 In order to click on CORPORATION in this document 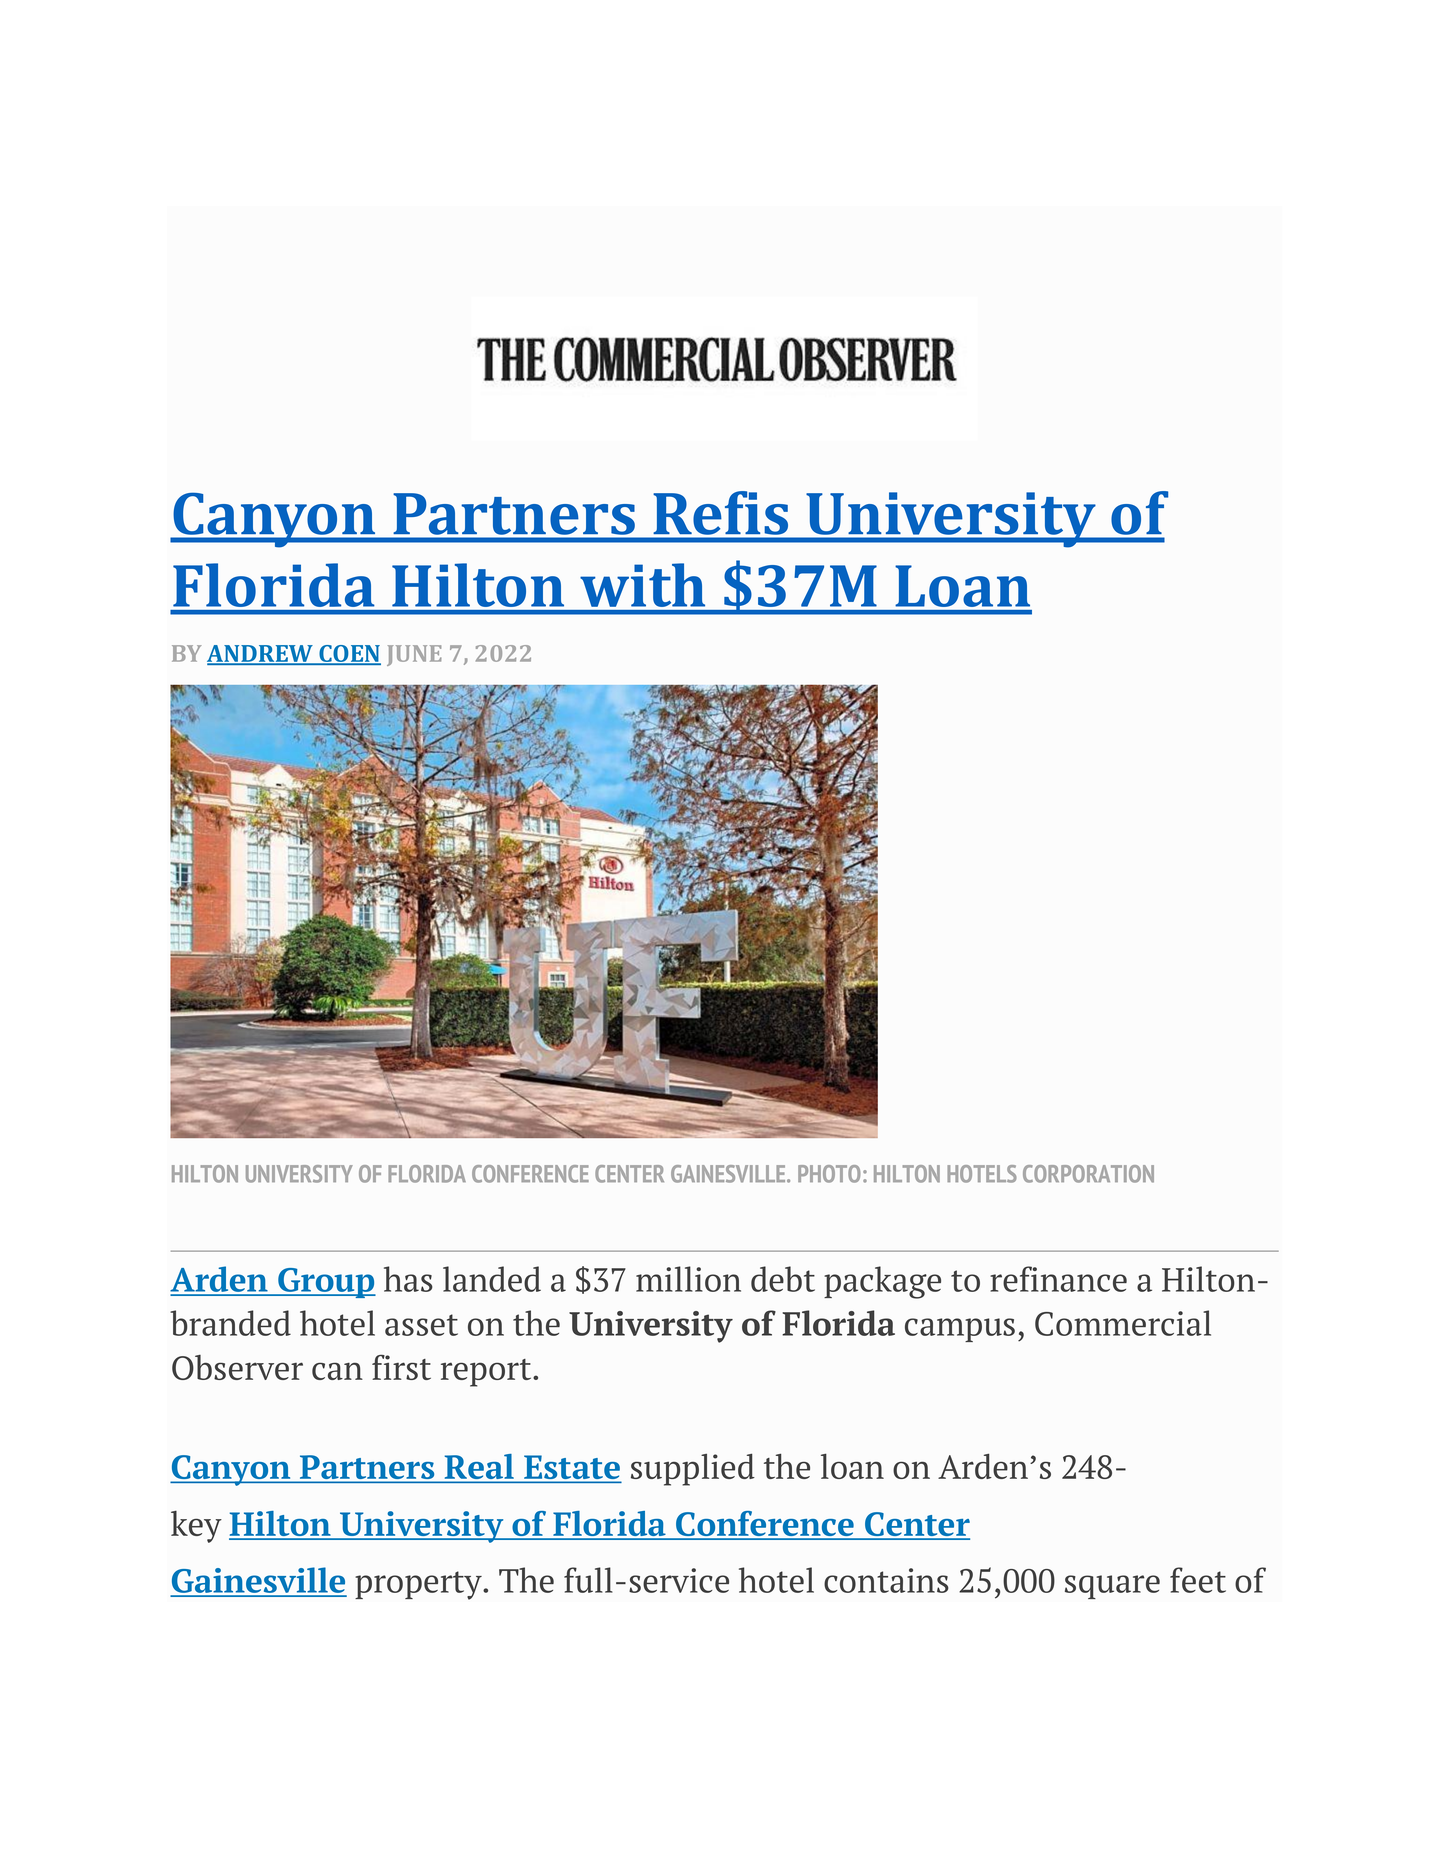, I will do `click(1088, 1174)`.
